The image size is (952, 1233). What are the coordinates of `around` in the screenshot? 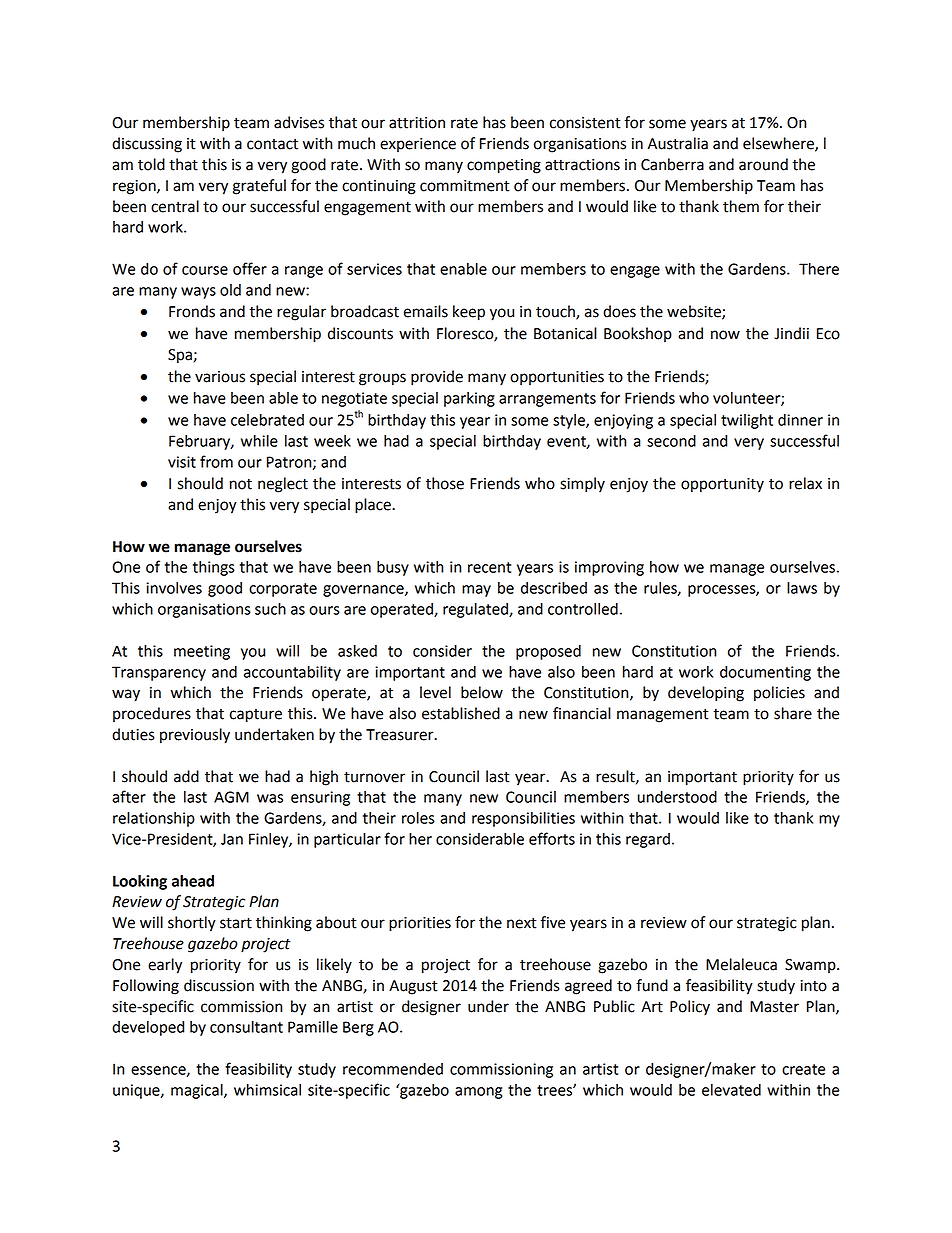 It's located at (763, 164).
